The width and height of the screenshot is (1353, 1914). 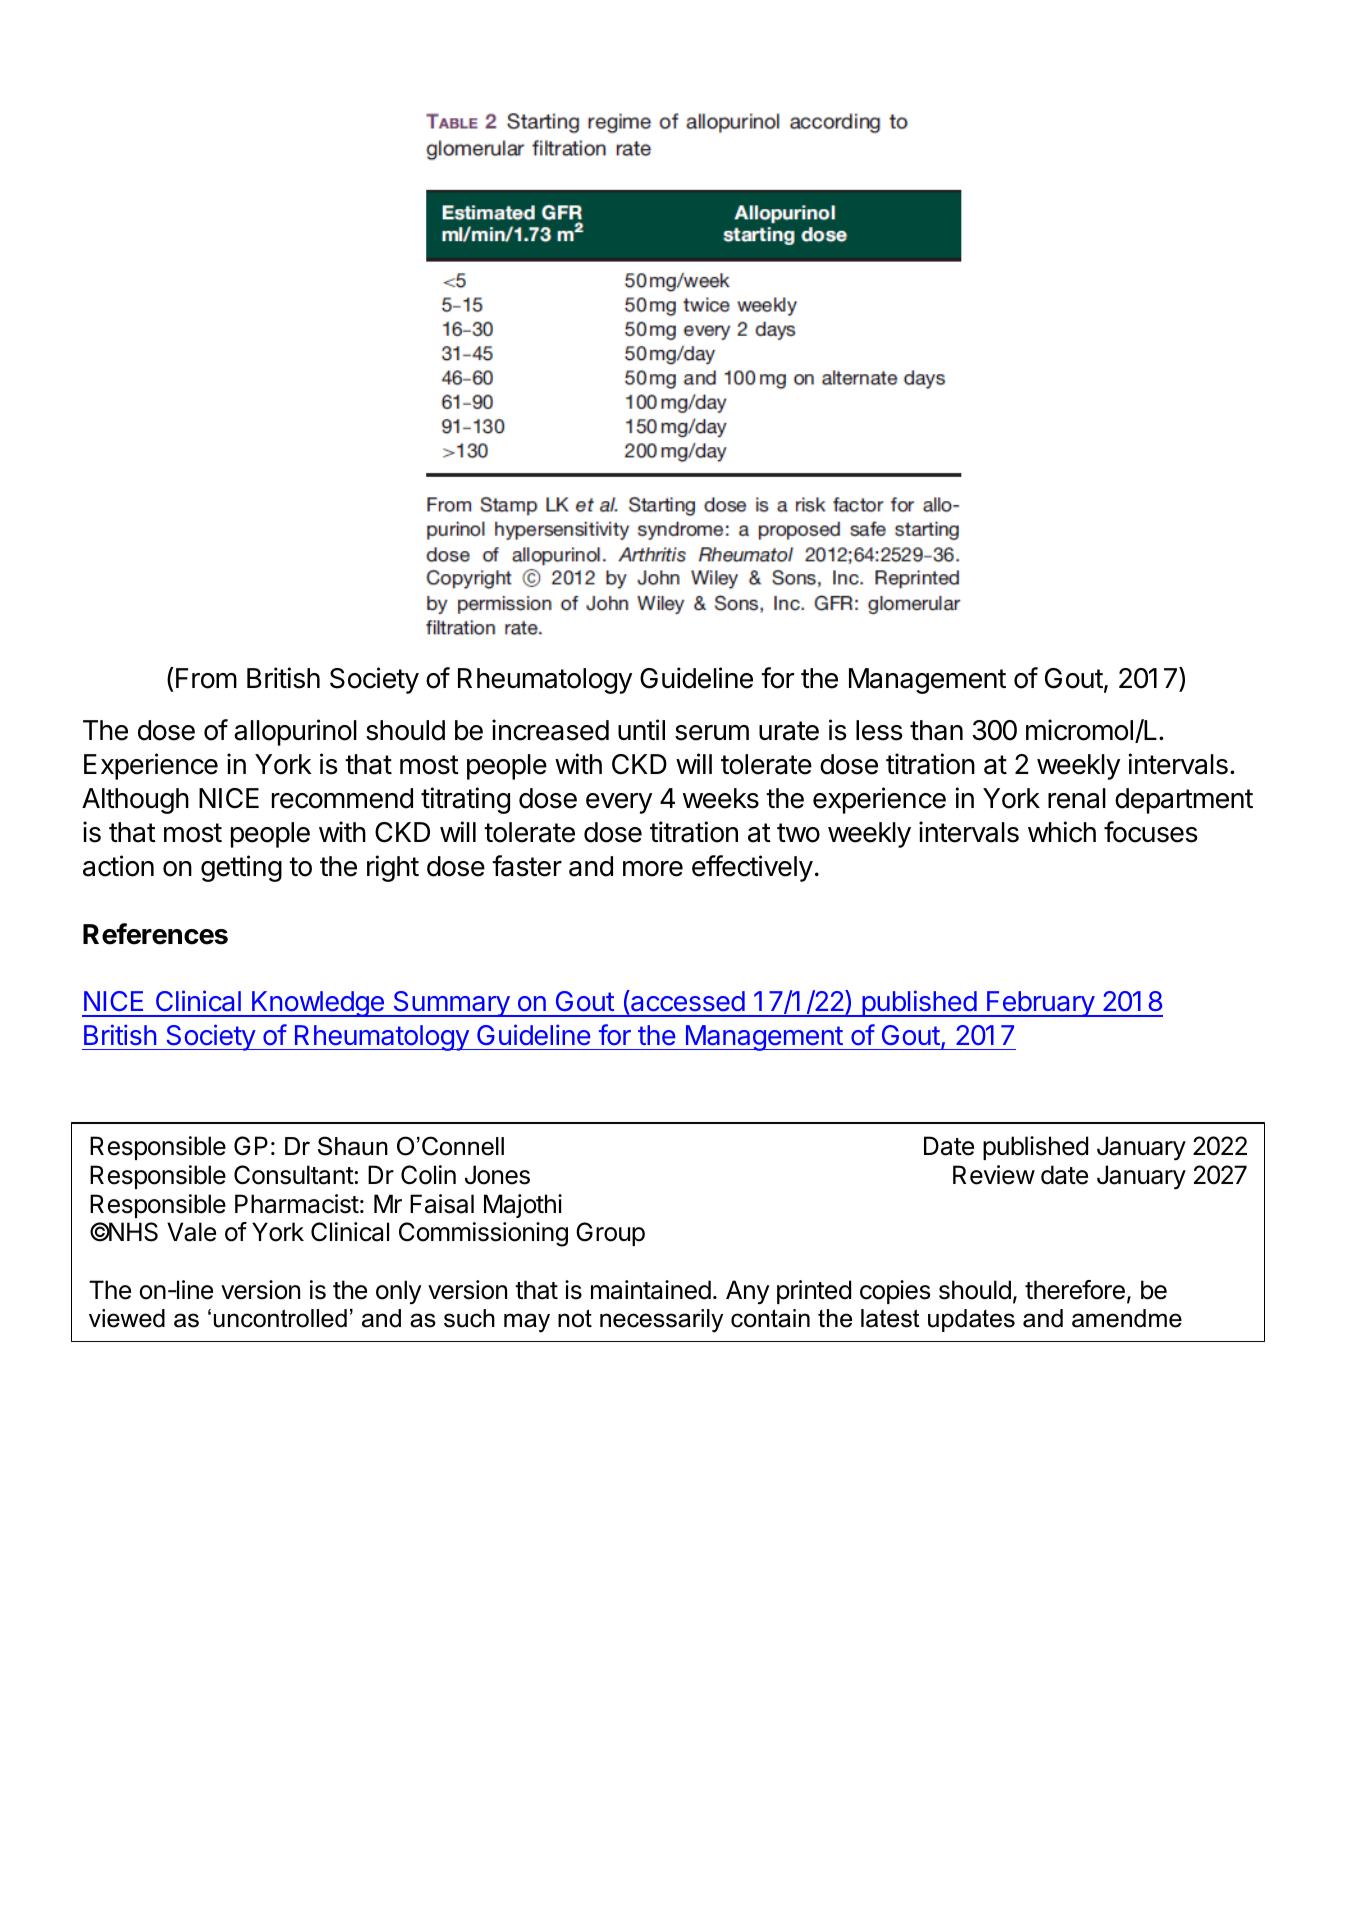 I want to click on Review, so click(x=994, y=1175).
